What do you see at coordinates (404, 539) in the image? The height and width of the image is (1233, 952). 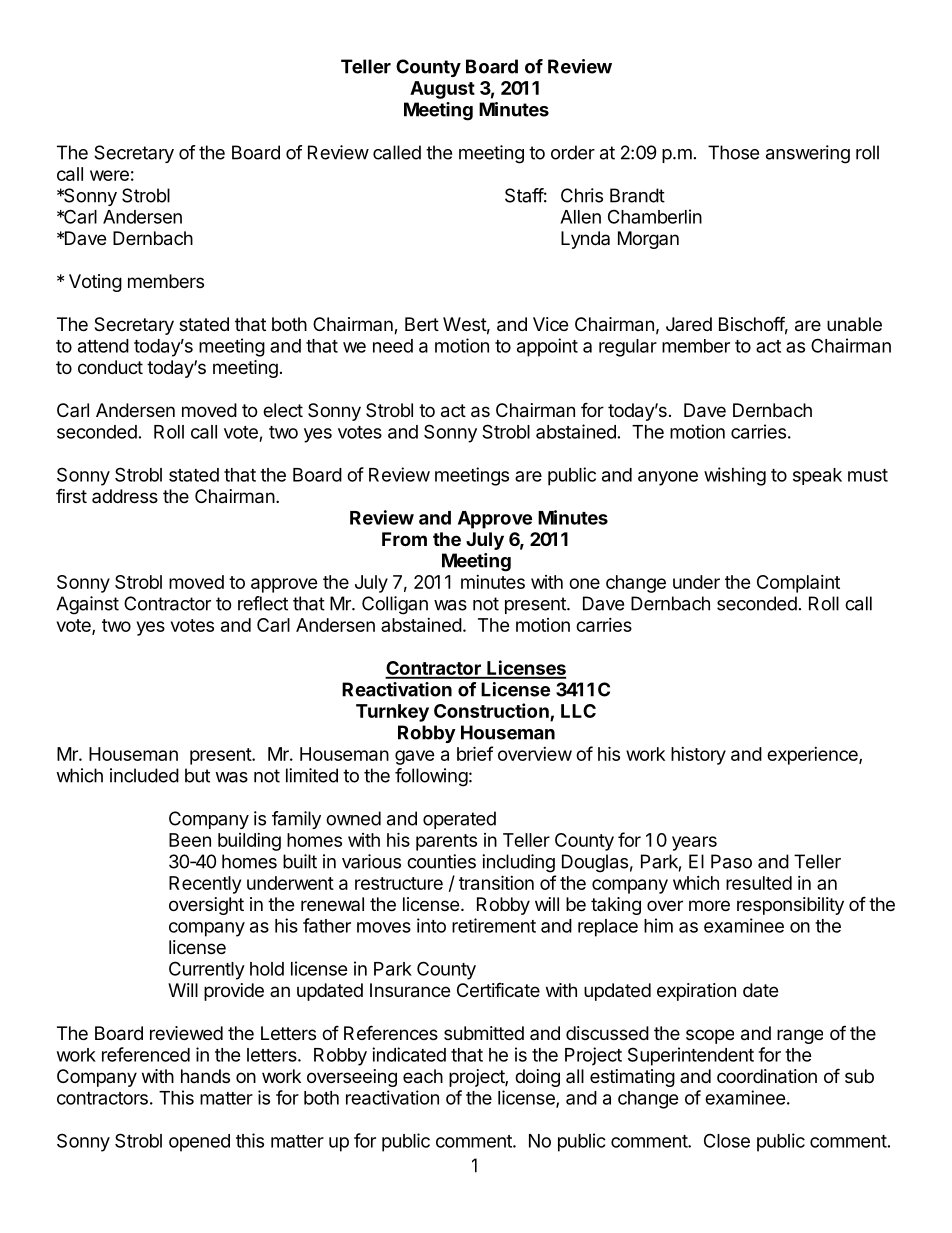 I see `From` at bounding box center [404, 539].
